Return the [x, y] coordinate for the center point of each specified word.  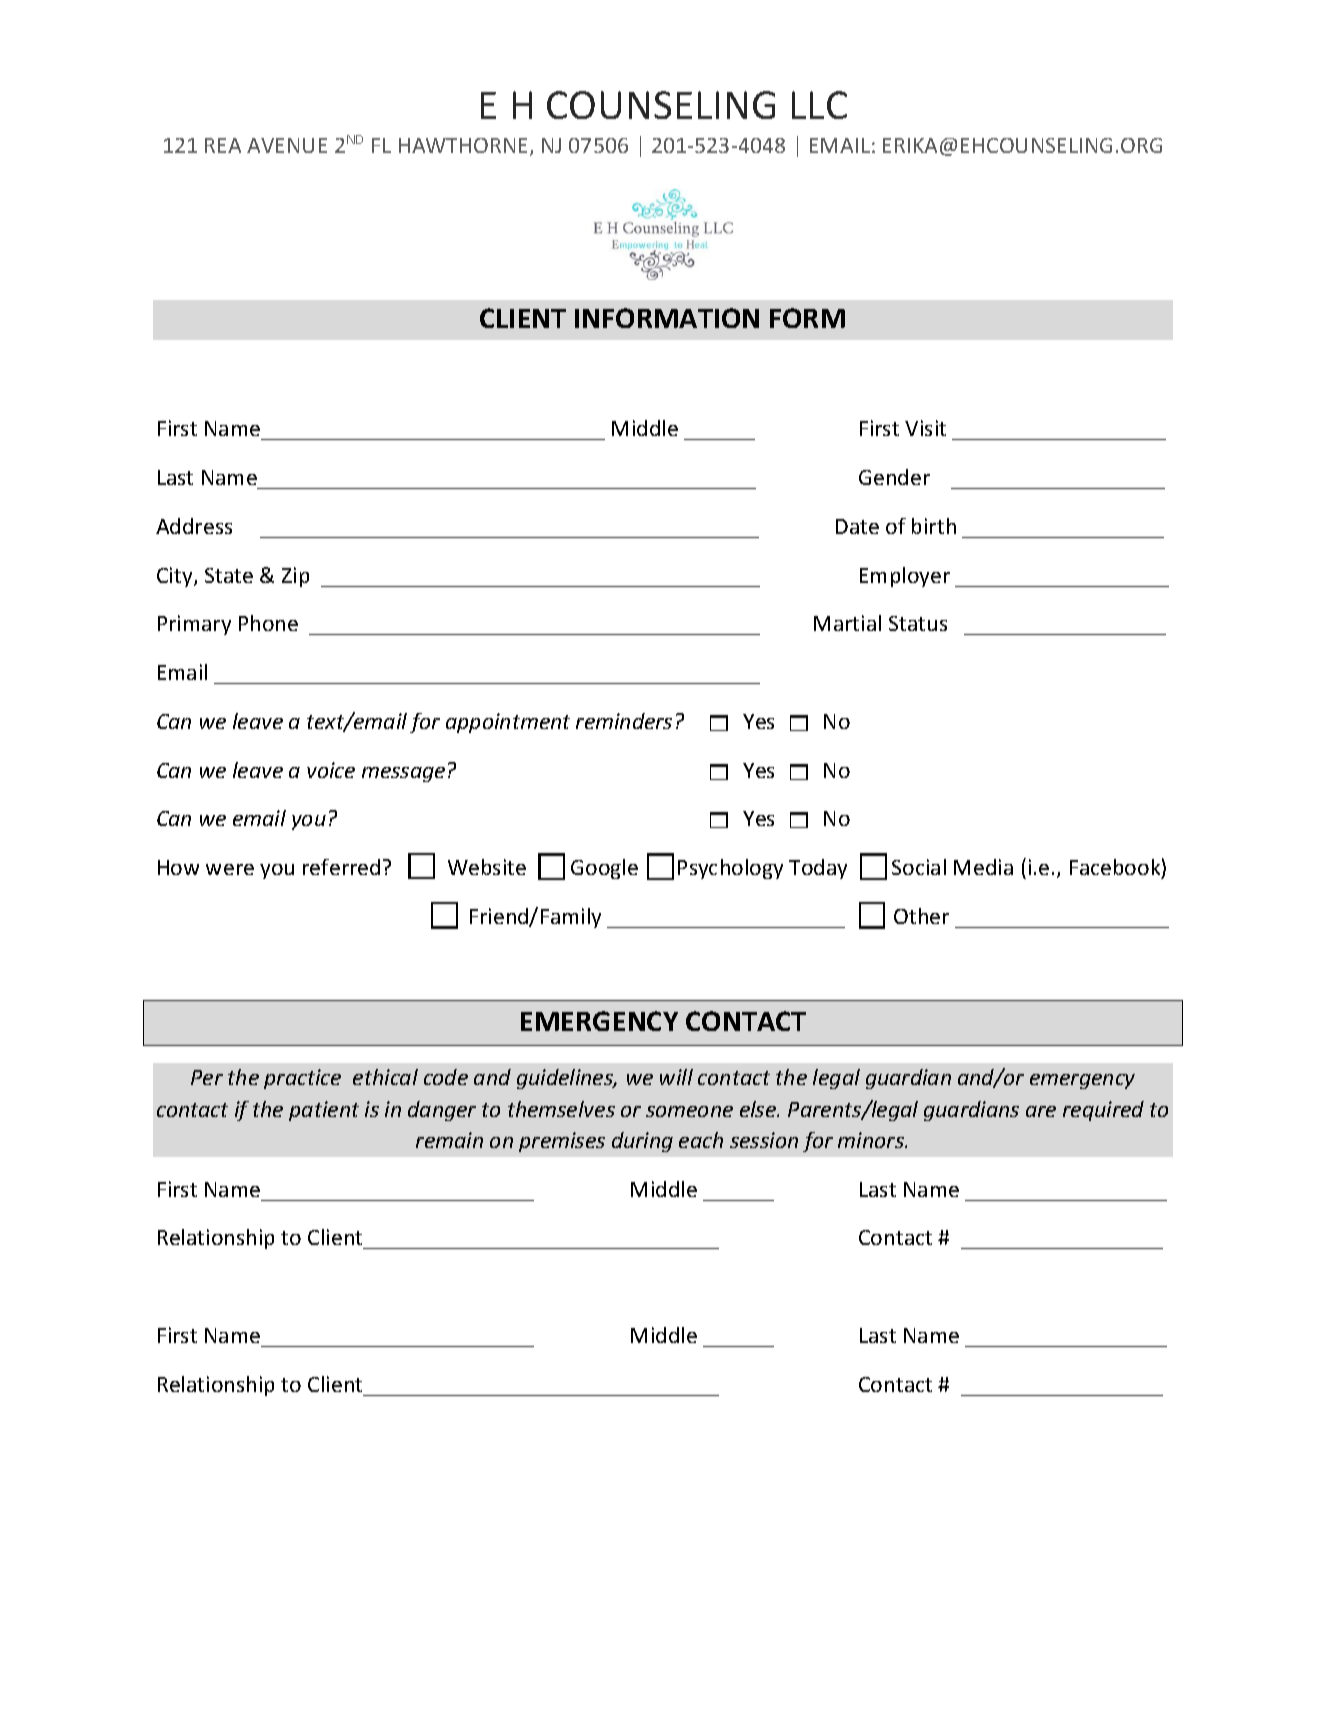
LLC [819, 105]
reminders [624, 721]
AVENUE [287, 145]
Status [918, 623]
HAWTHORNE [465, 147]
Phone [268, 623]
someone [689, 1111]
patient [324, 1111]
